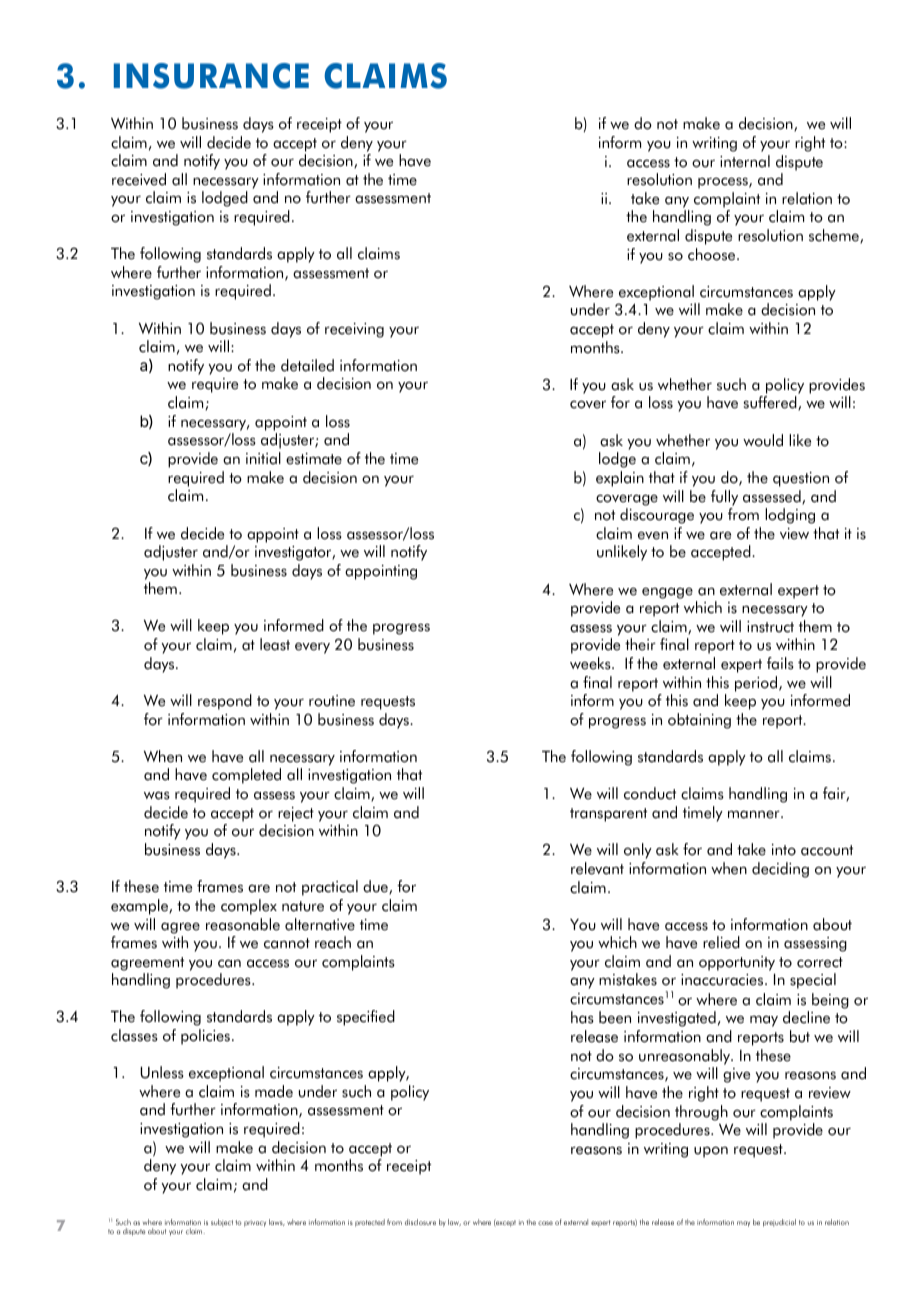 The width and height of the screenshot is (924, 1308). I want to click on into, so click(784, 850).
